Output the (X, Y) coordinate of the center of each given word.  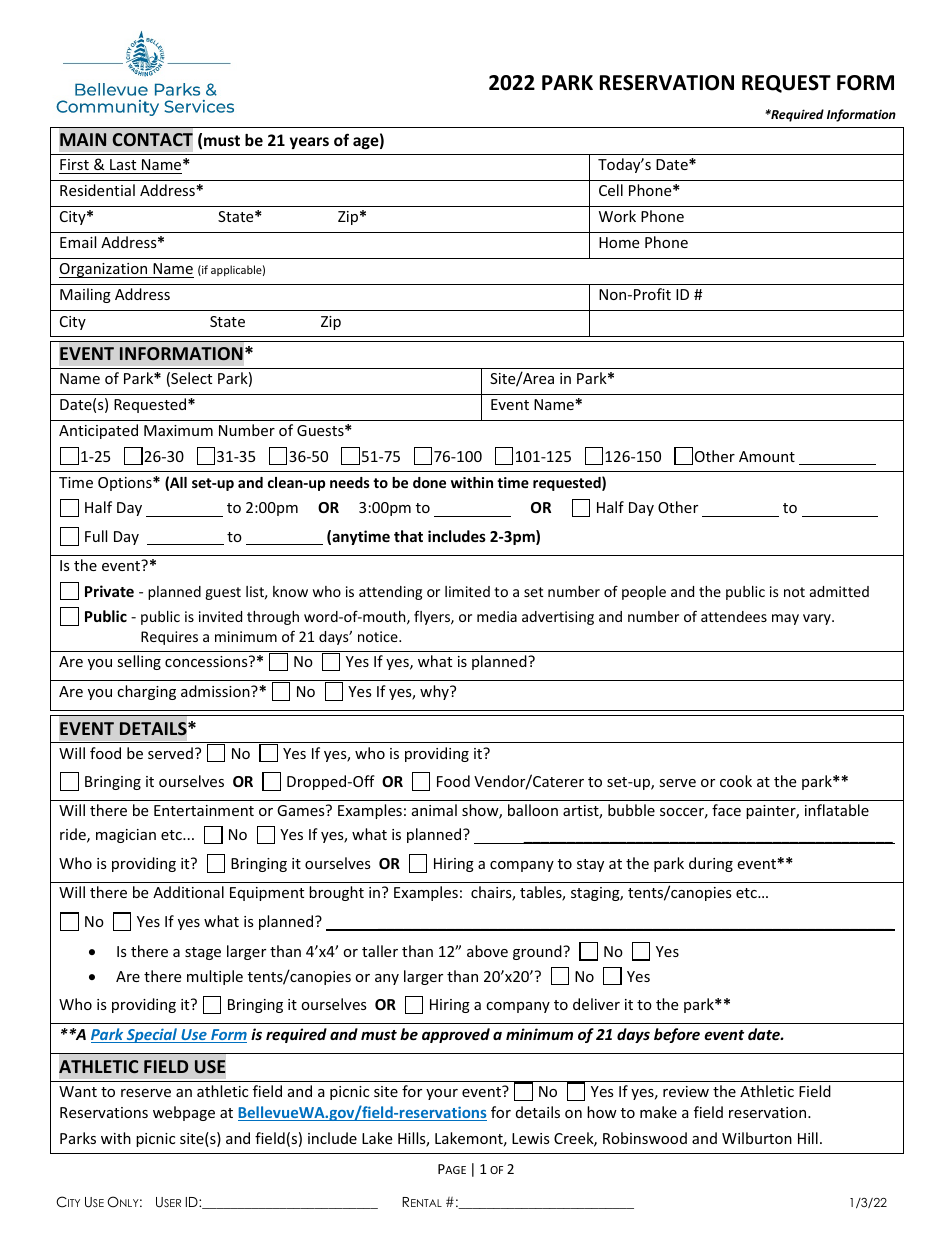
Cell (611, 190)
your (442, 1094)
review (686, 1091)
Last (123, 164)
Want (78, 1091)
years (309, 143)
